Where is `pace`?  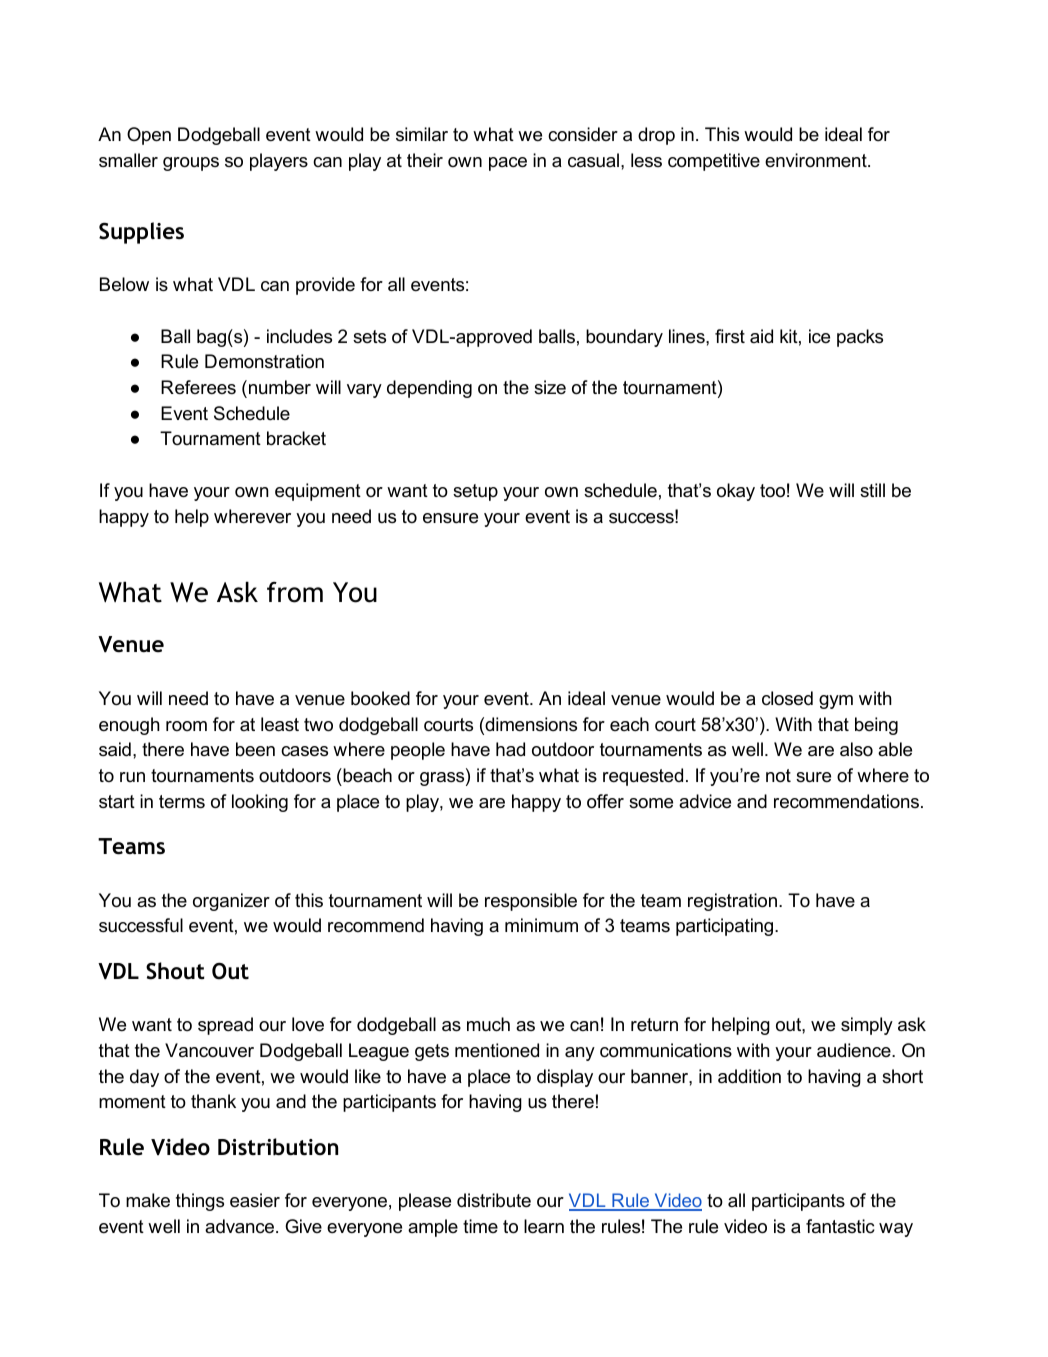
pace is located at coordinates (508, 164).
